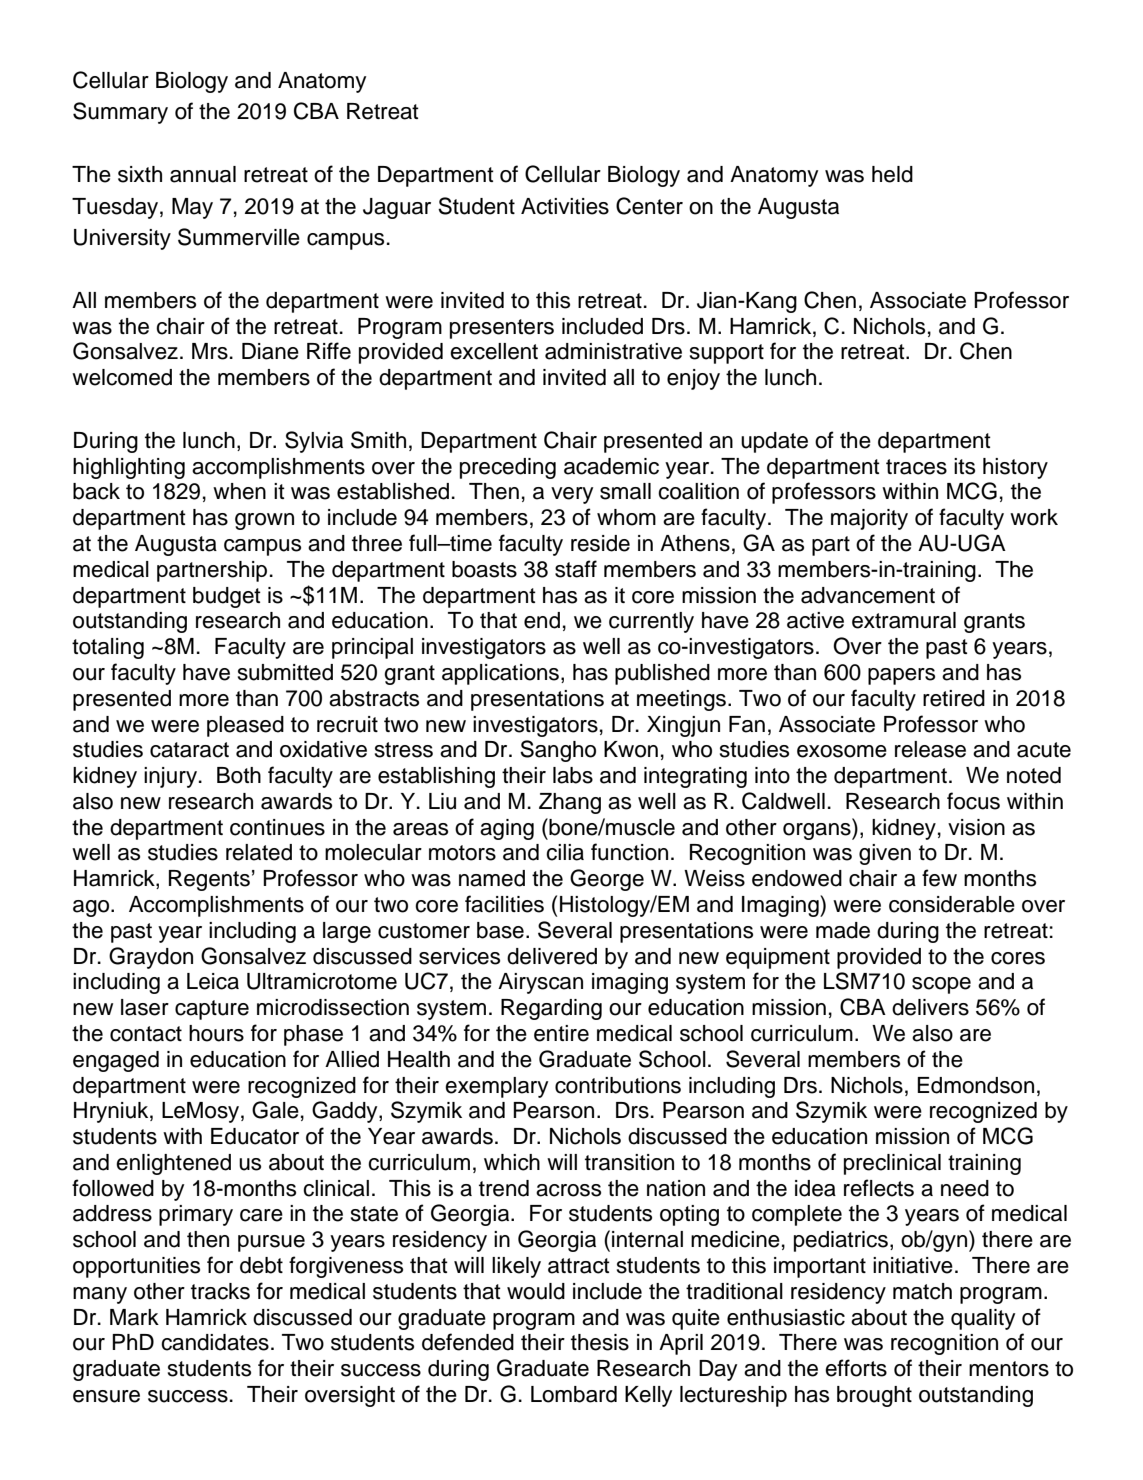  Describe the element at coordinates (215, 1342) in the screenshot. I see `candidates` at that location.
